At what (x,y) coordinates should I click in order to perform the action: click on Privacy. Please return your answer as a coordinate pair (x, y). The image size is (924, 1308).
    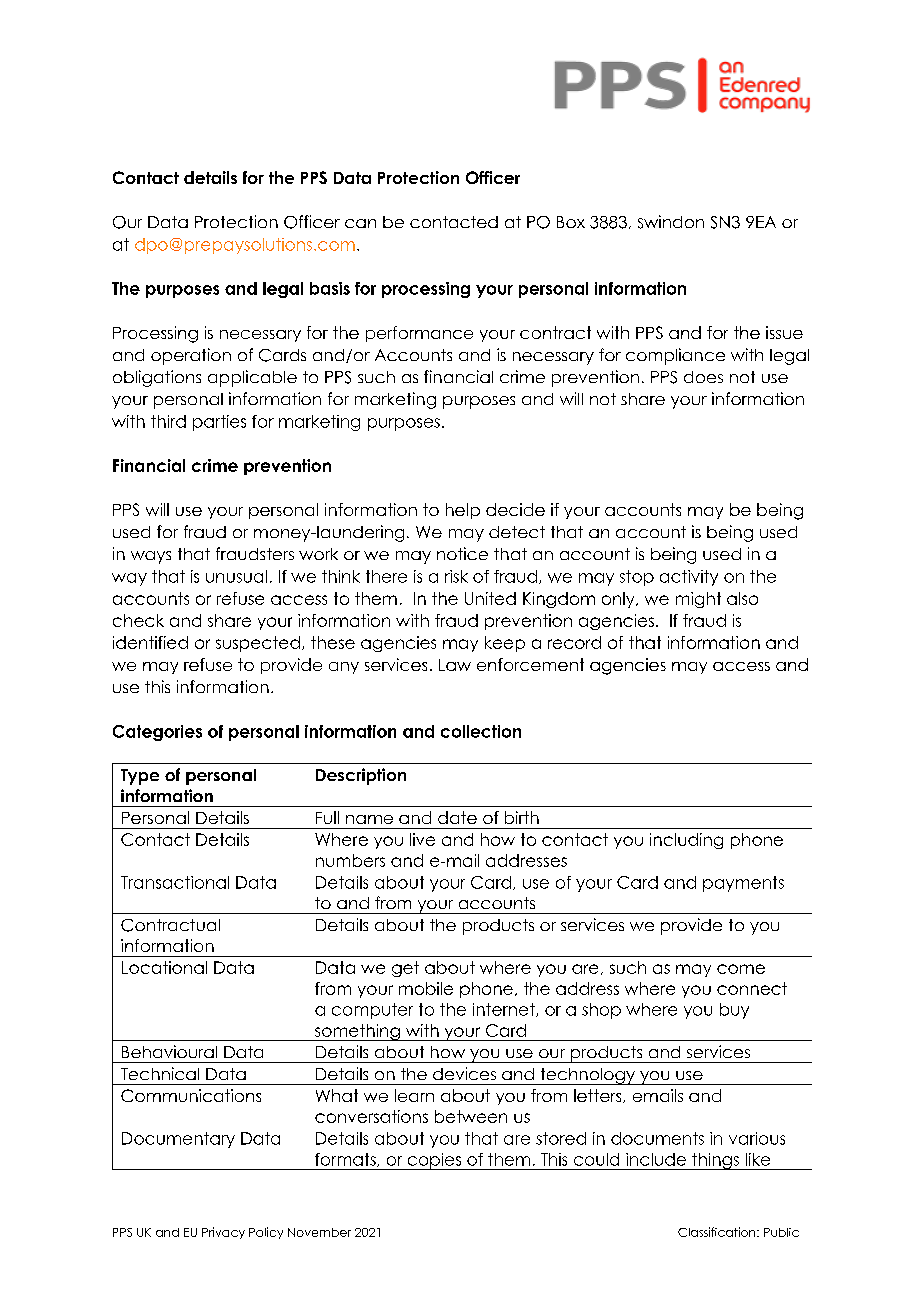
    Looking at the image, I should click on (223, 1233).
